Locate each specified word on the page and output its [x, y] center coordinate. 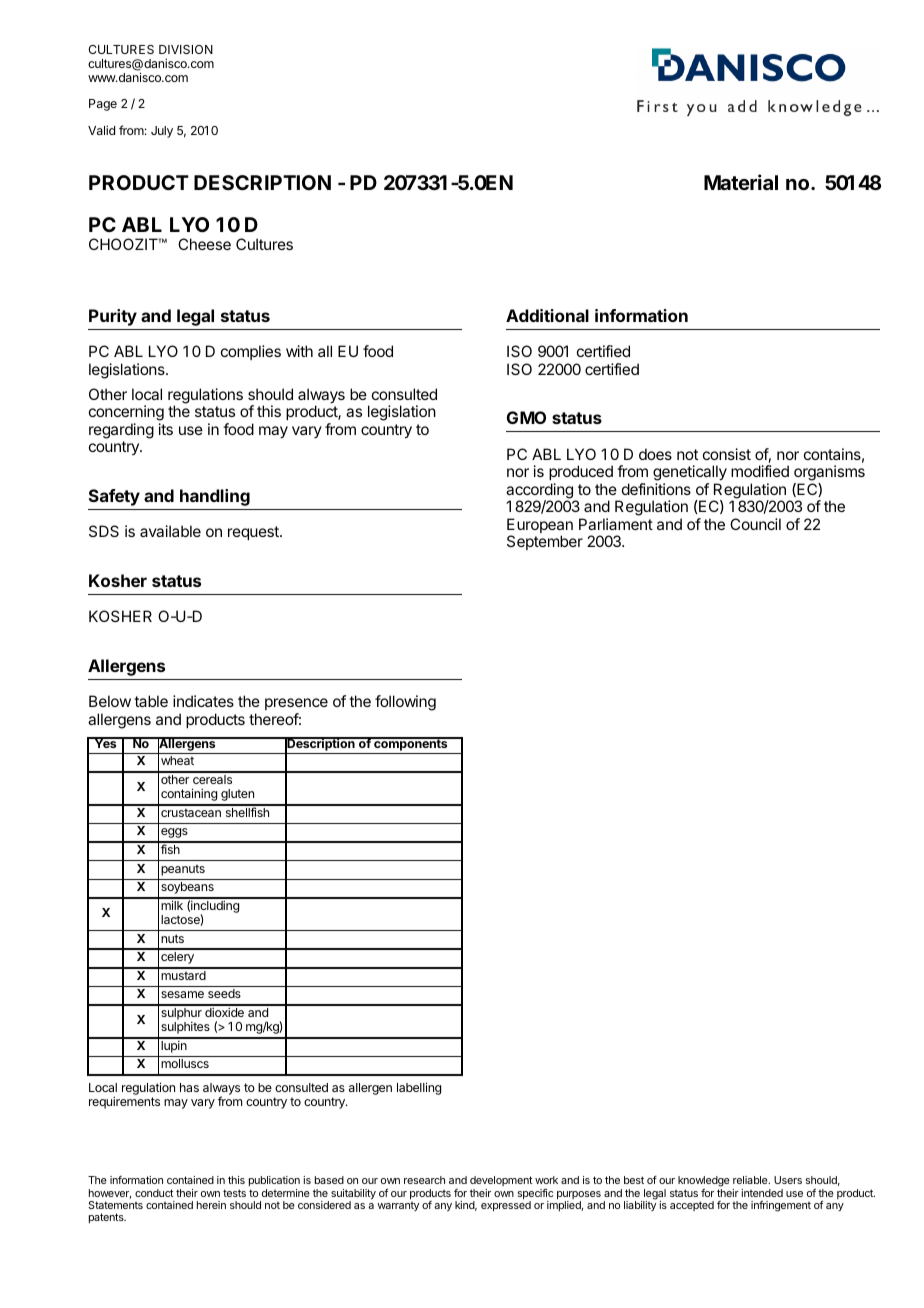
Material [741, 182]
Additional [547, 315]
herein [211, 1205]
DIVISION [186, 49]
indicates [203, 701]
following [405, 703]
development [501, 1183]
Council [755, 524]
